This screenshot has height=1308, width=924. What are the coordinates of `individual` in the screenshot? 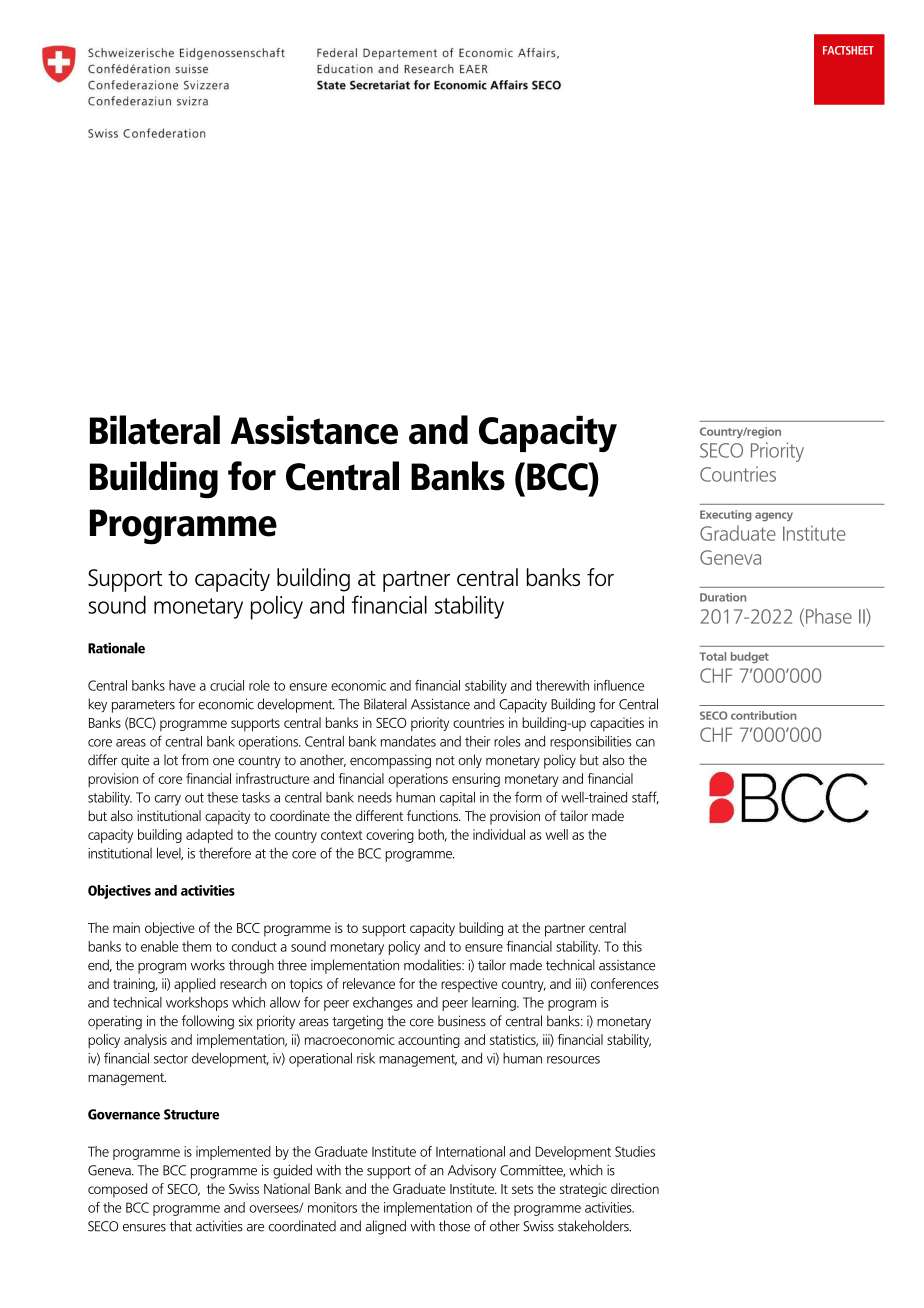 It's located at (499, 834).
